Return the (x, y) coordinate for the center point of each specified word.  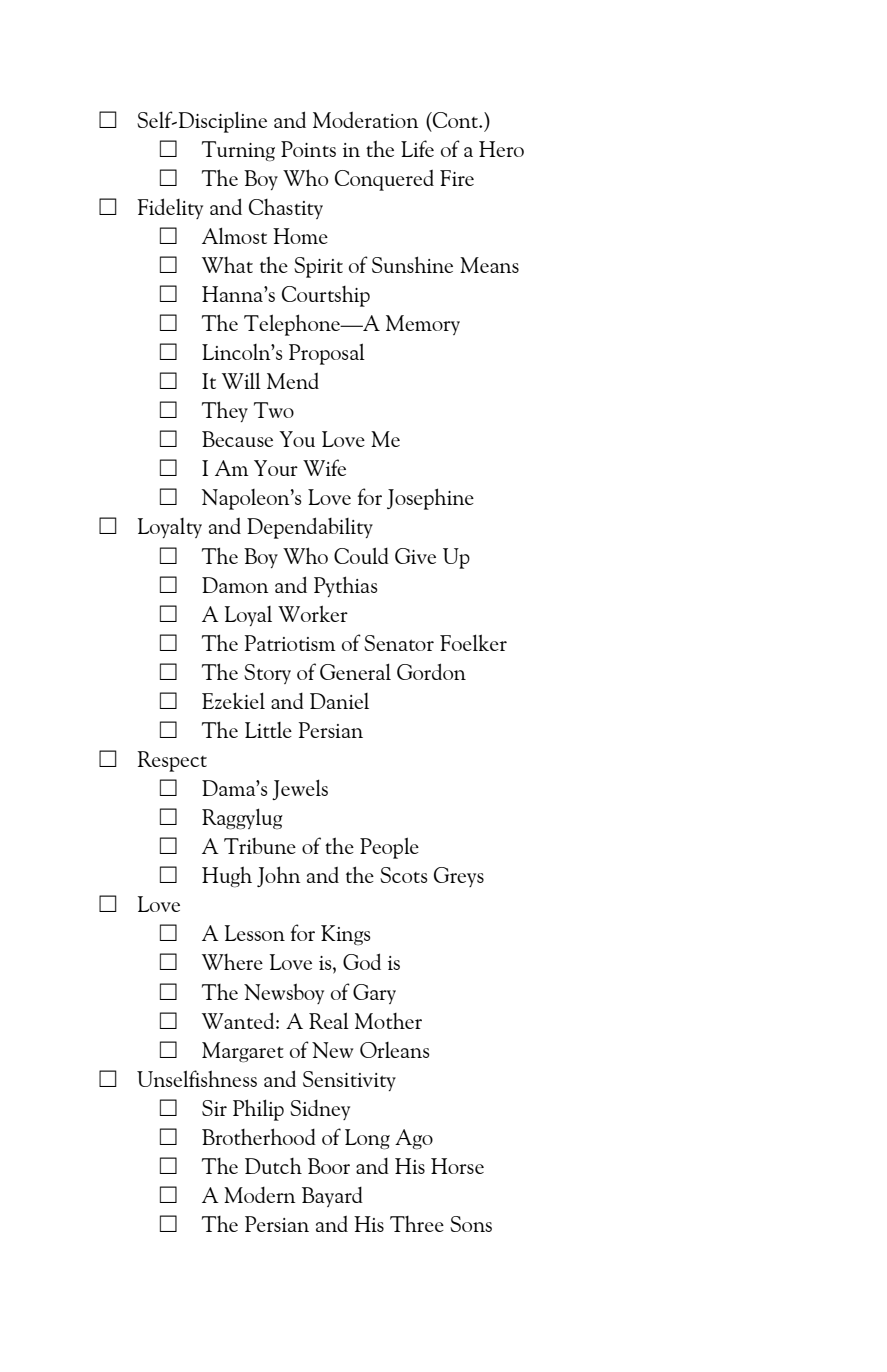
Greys (459, 877)
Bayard (332, 1197)
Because (237, 439)
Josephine (430, 499)
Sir (214, 1108)
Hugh (227, 877)
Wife (324, 467)
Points (308, 149)
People (389, 848)
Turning (238, 151)
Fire (457, 178)
